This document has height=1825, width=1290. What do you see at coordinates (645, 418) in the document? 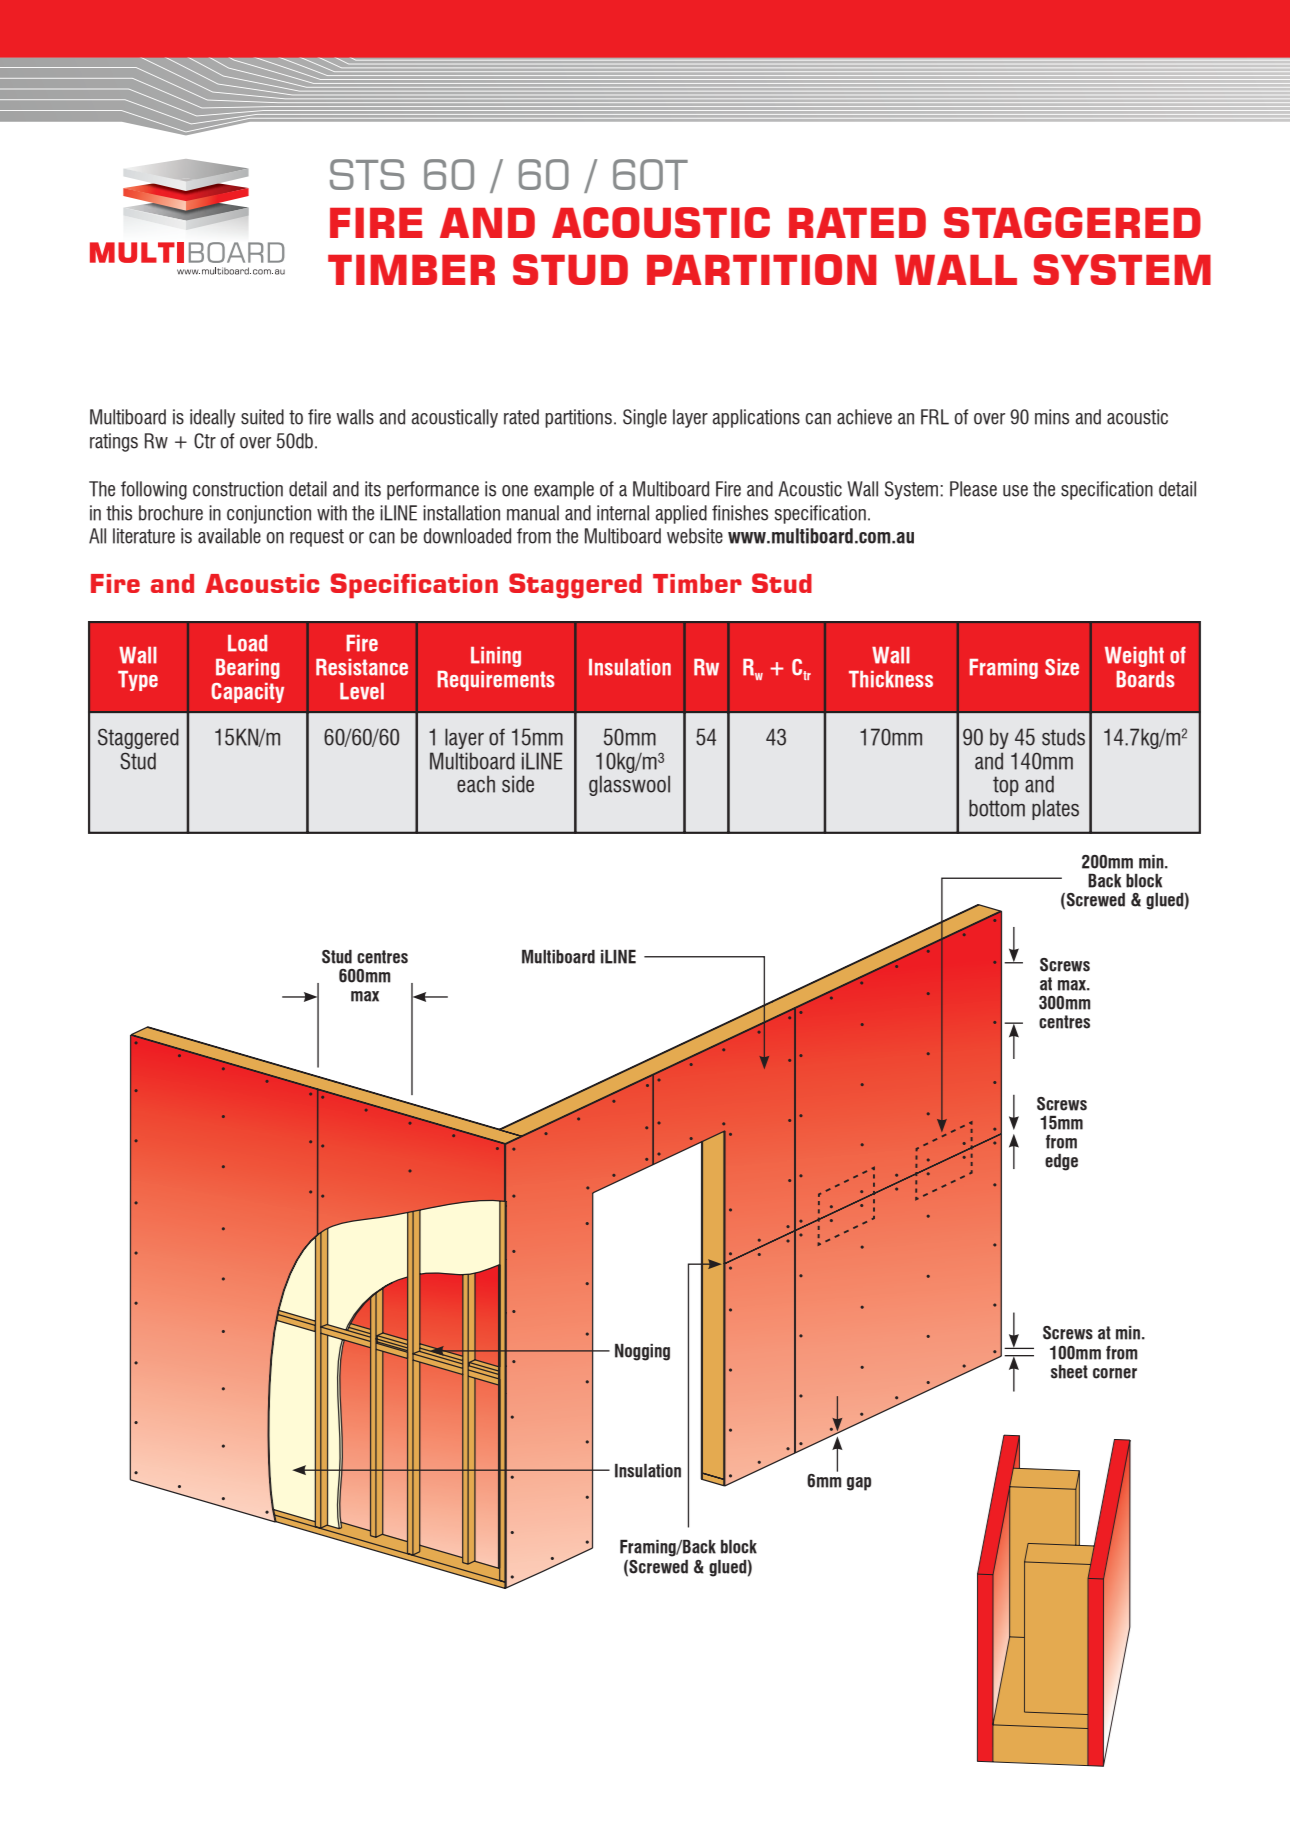
I see `Single` at bounding box center [645, 418].
